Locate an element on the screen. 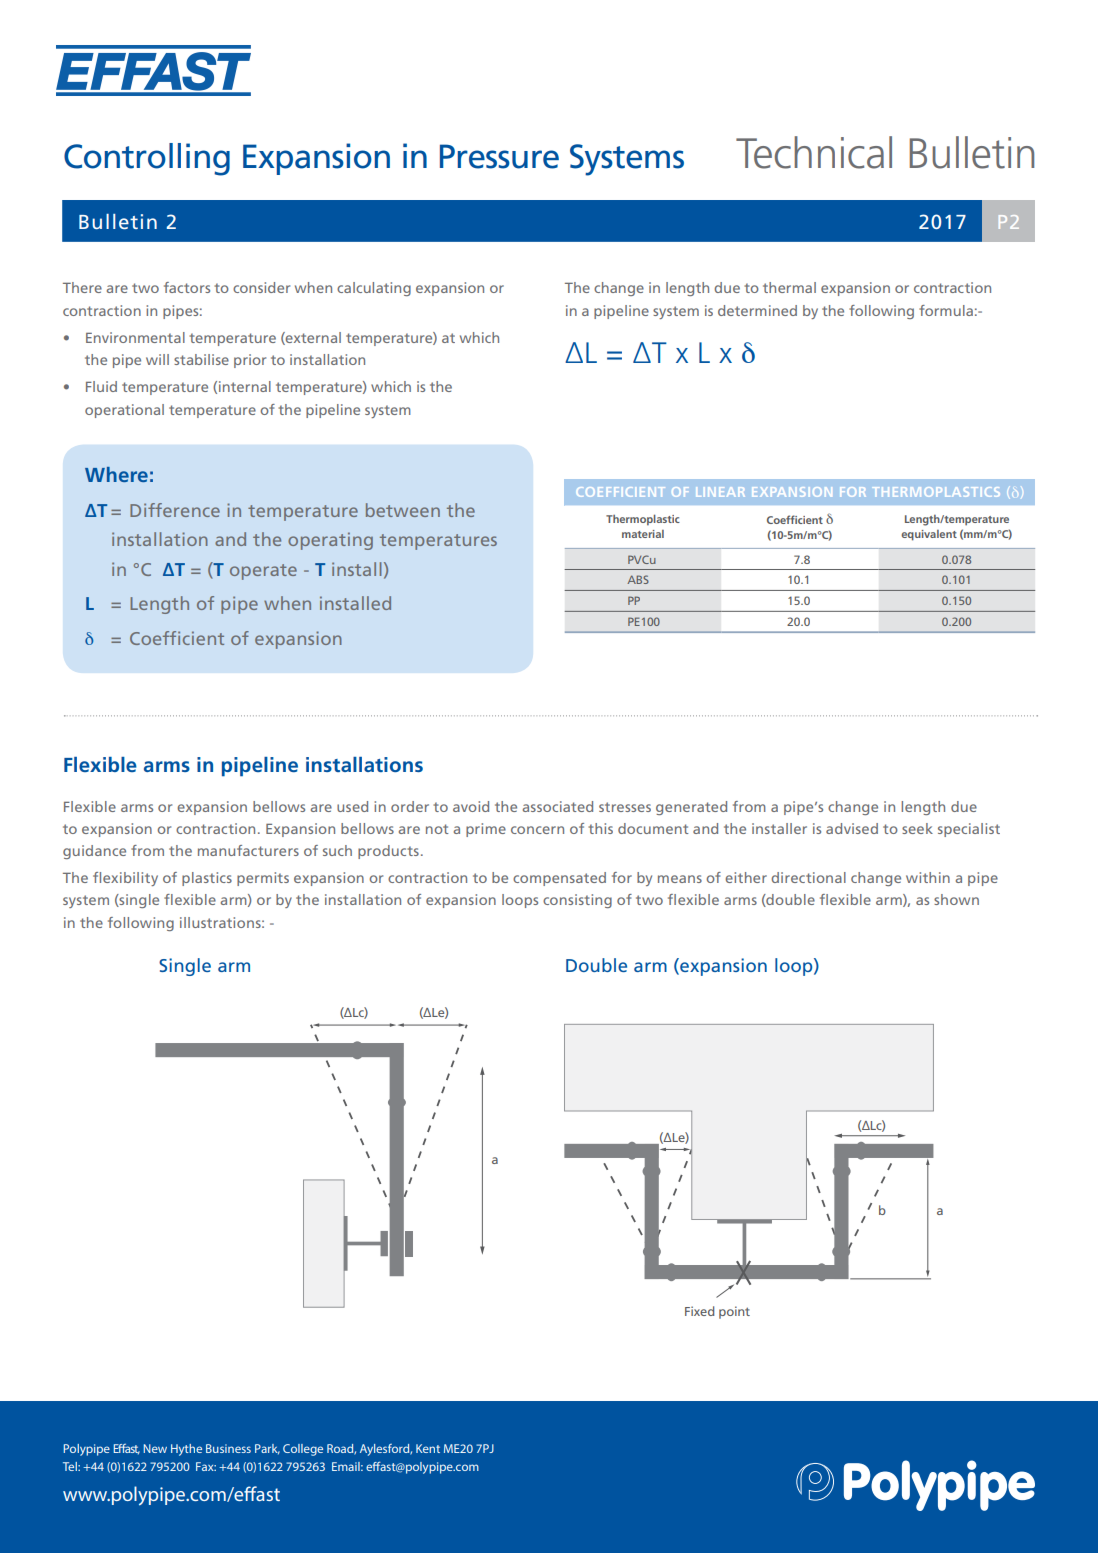  point is located at coordinates (734, 1312).
